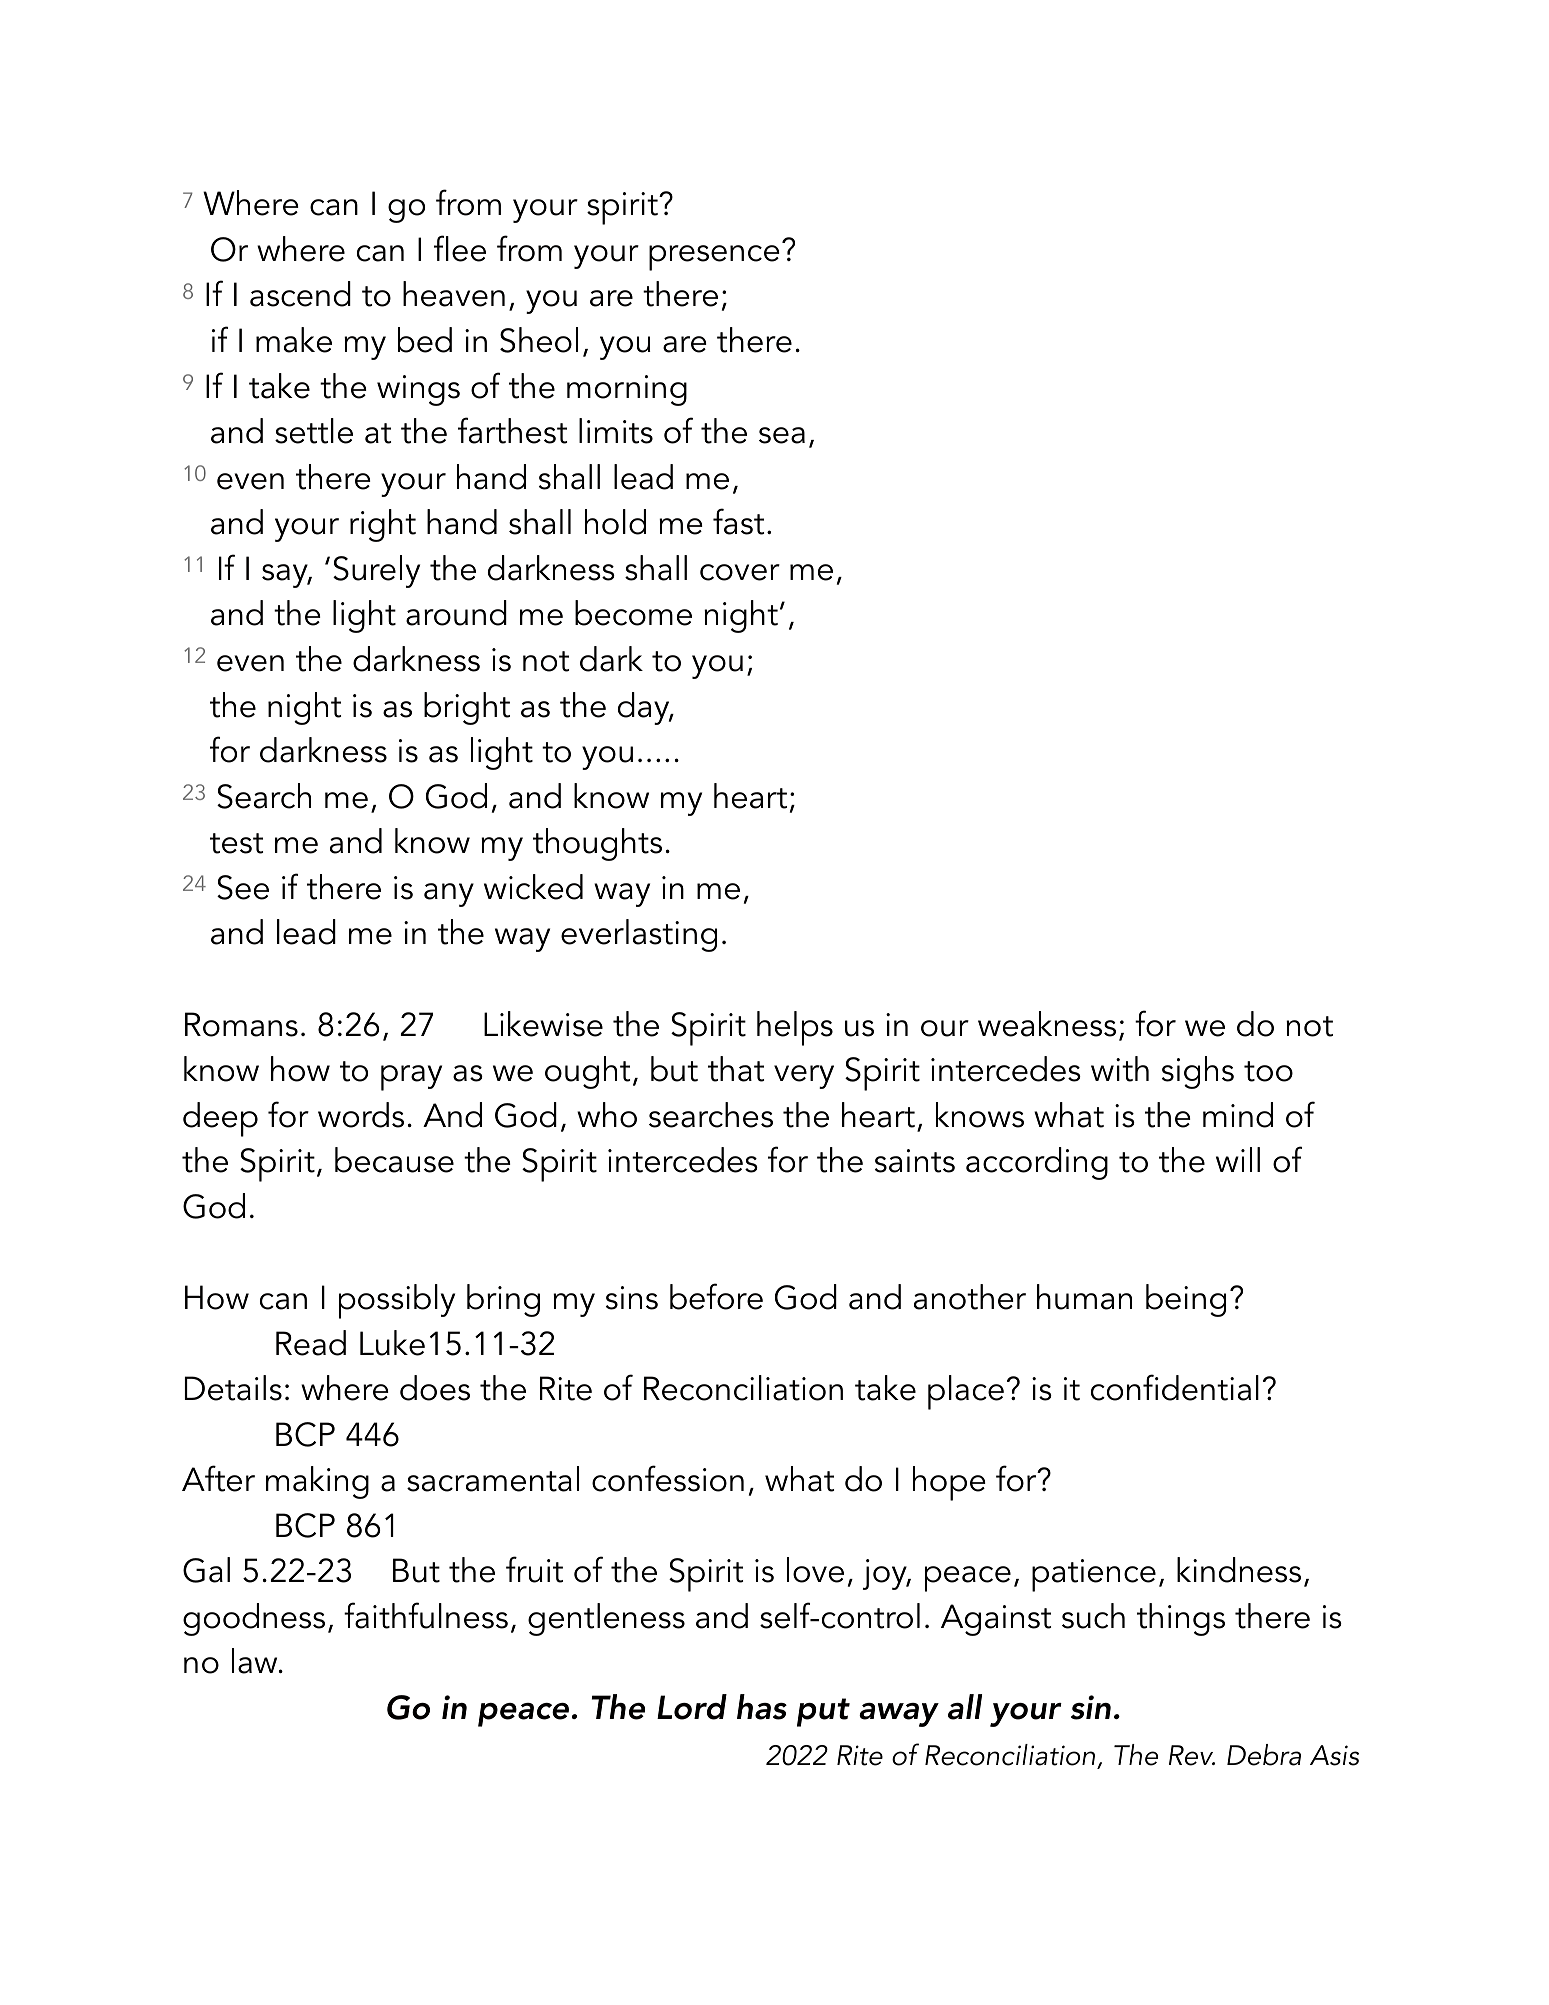 The image size is (1549, 2005). What do you see at coordinates (762, 1707) in the screenshot?
I see `has` at bounding box center [762, 1707].
